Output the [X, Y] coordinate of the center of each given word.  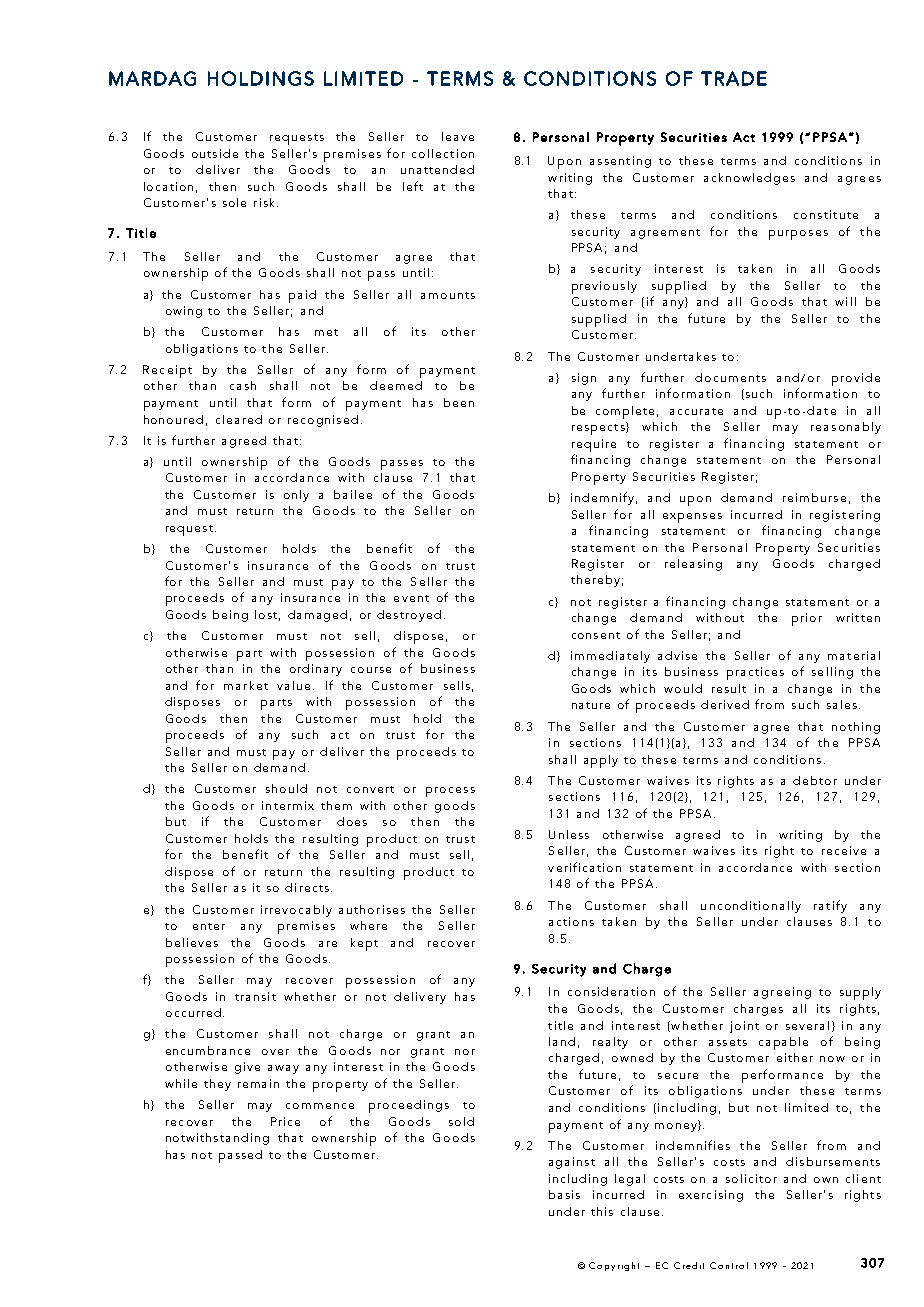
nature [591, 705]
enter [209, 926]
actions [571, 921]
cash [243, 385]
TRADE [734, 78]
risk [266, 202]
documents [730, 377]
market [246, 685]
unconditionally [751, 907]
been [459, 402]
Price [285, 1121]
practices [755, 673]
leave [458, 136]
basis [564, 1194]
